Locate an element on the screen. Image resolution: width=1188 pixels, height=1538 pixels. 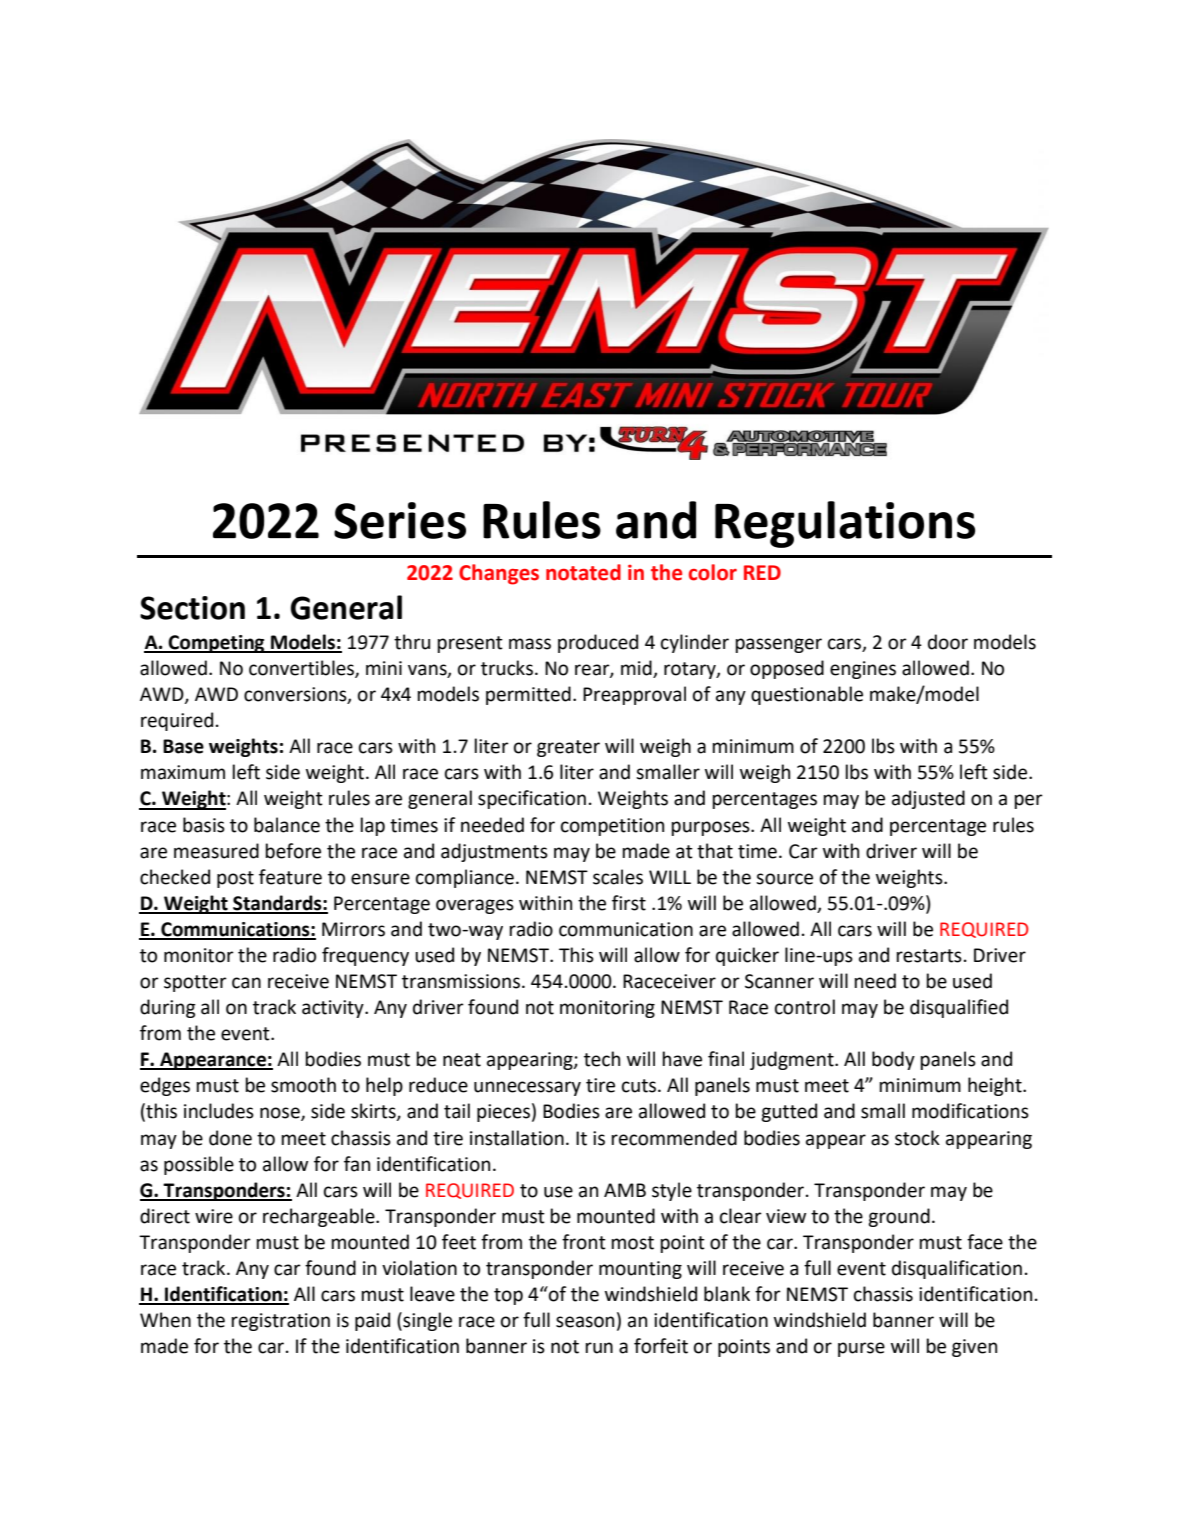
notated is located at coordinates (583, 572).
